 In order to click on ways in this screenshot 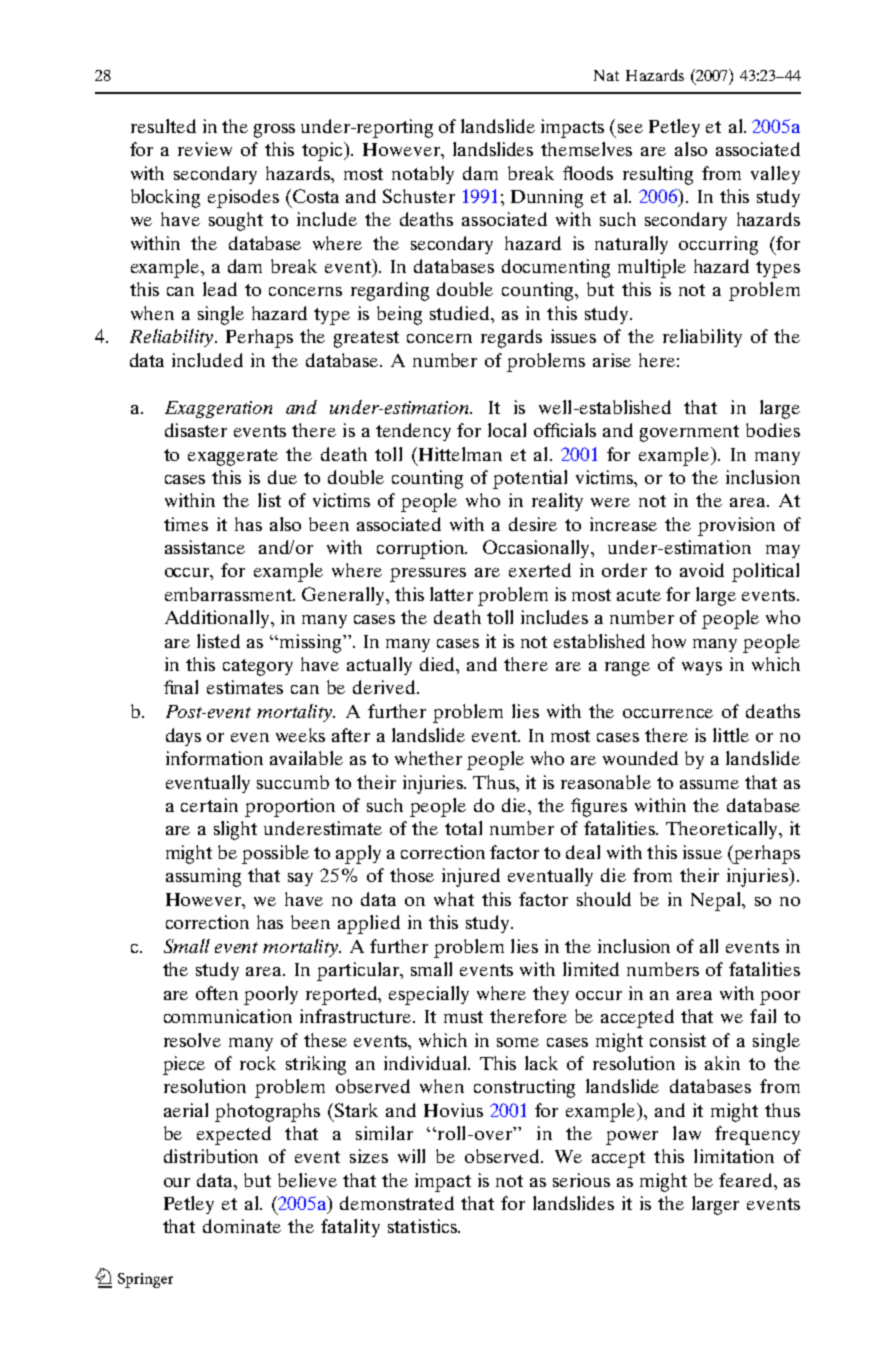, I will do `click(702, 668)`.
